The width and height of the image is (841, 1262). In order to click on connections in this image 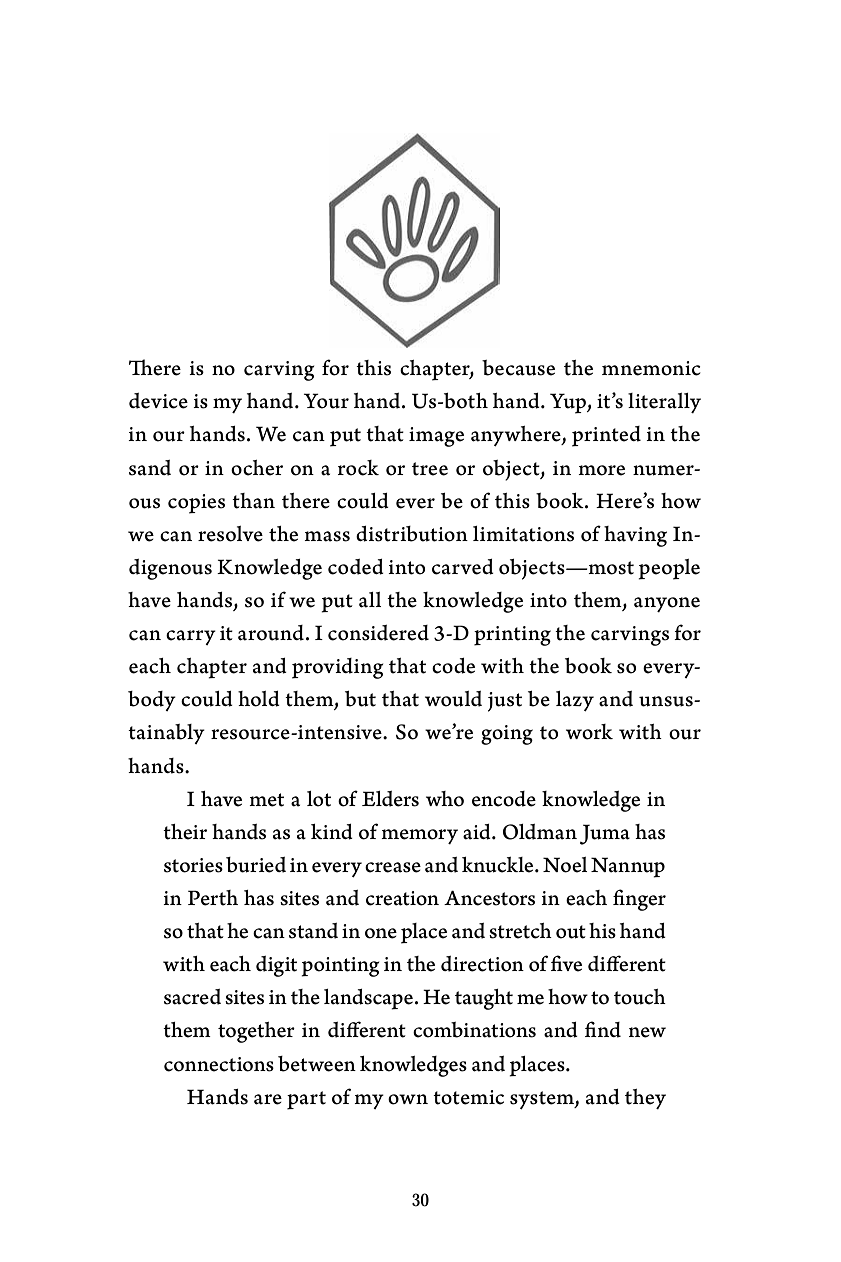, I will do `click(219, 1064)`.
